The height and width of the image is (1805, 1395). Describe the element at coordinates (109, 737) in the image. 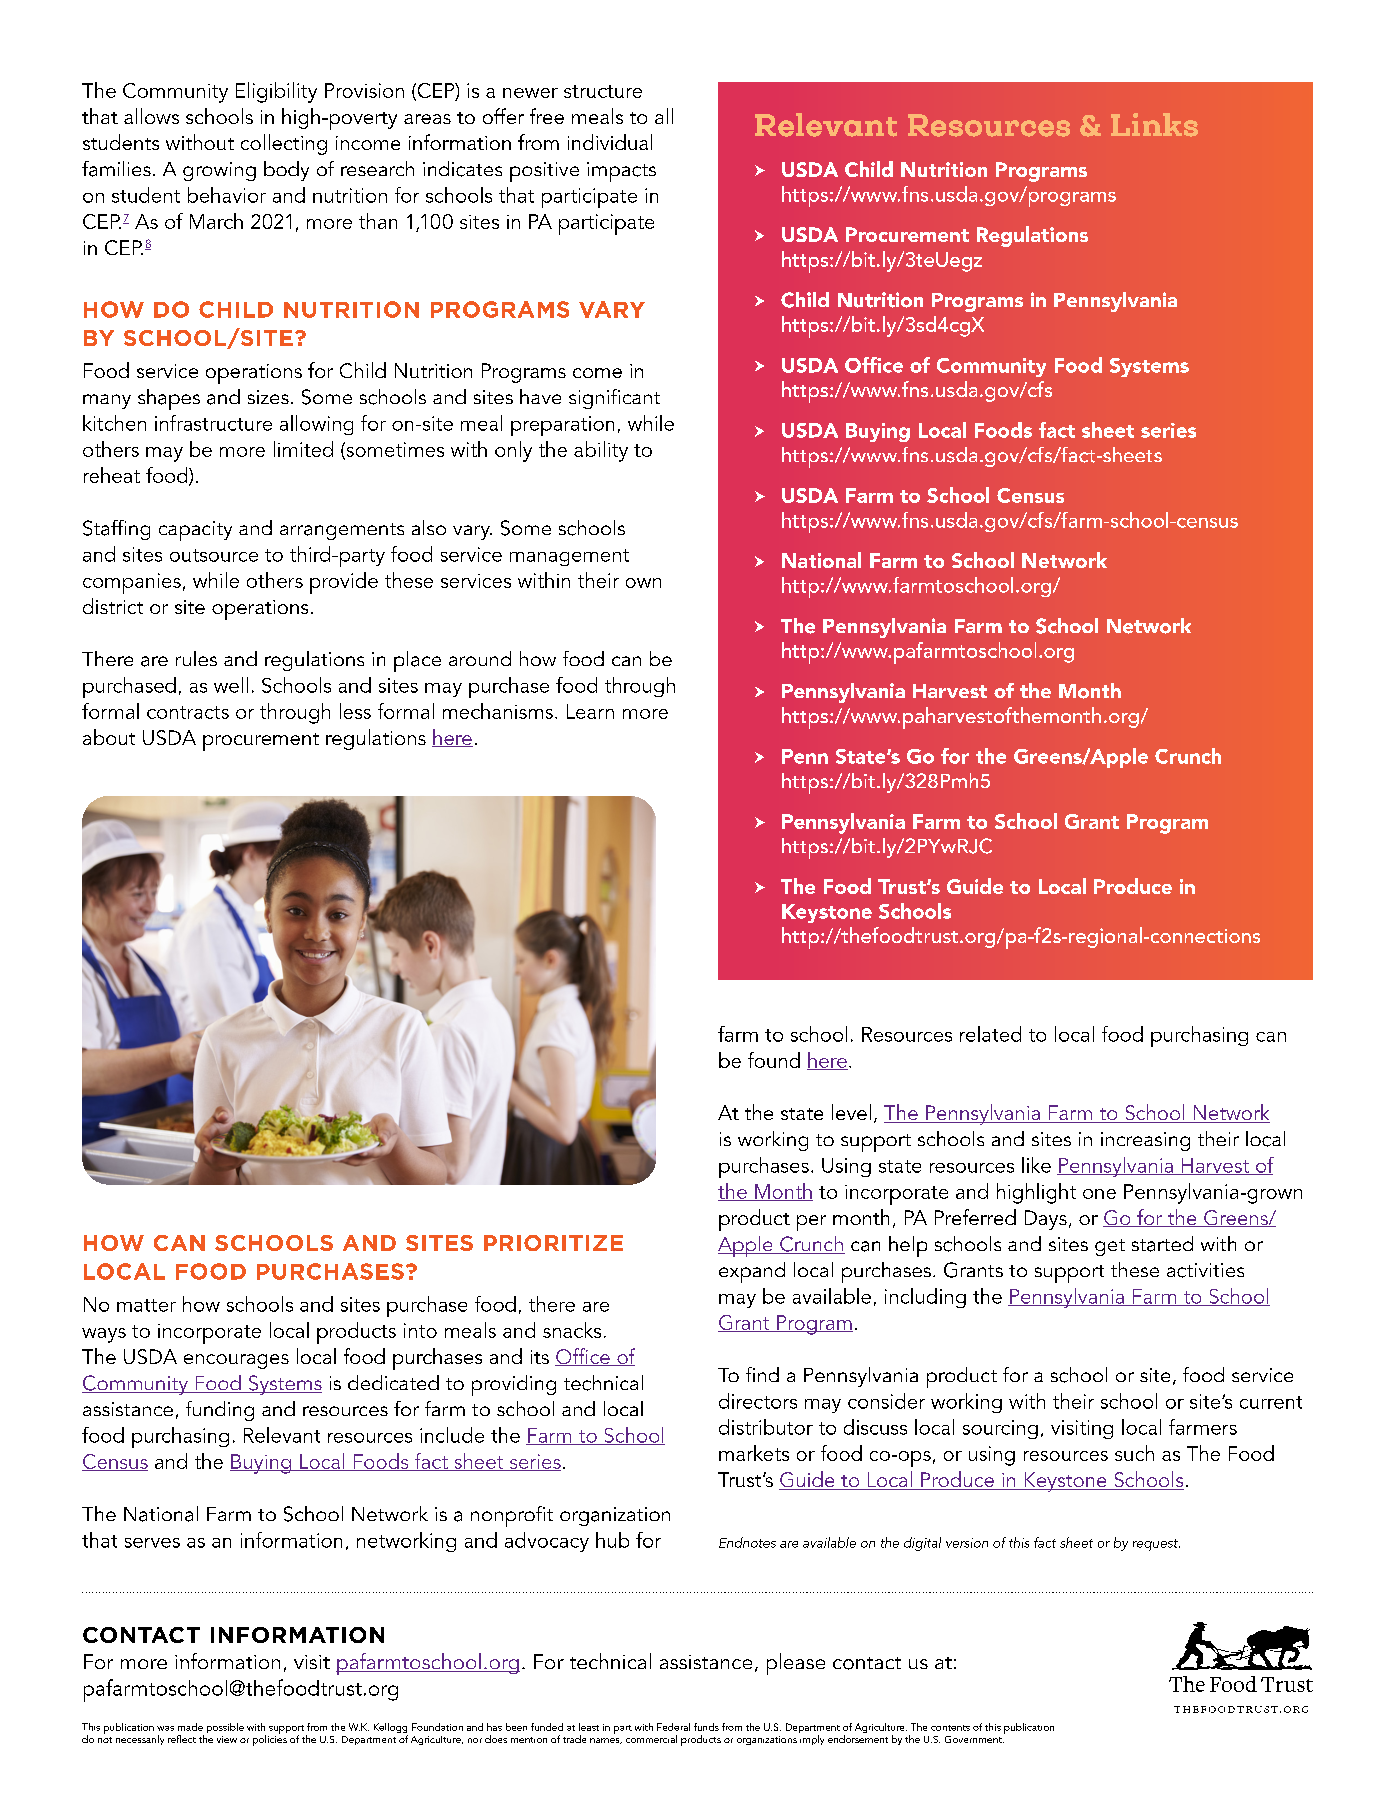

I see `about` at that location.
